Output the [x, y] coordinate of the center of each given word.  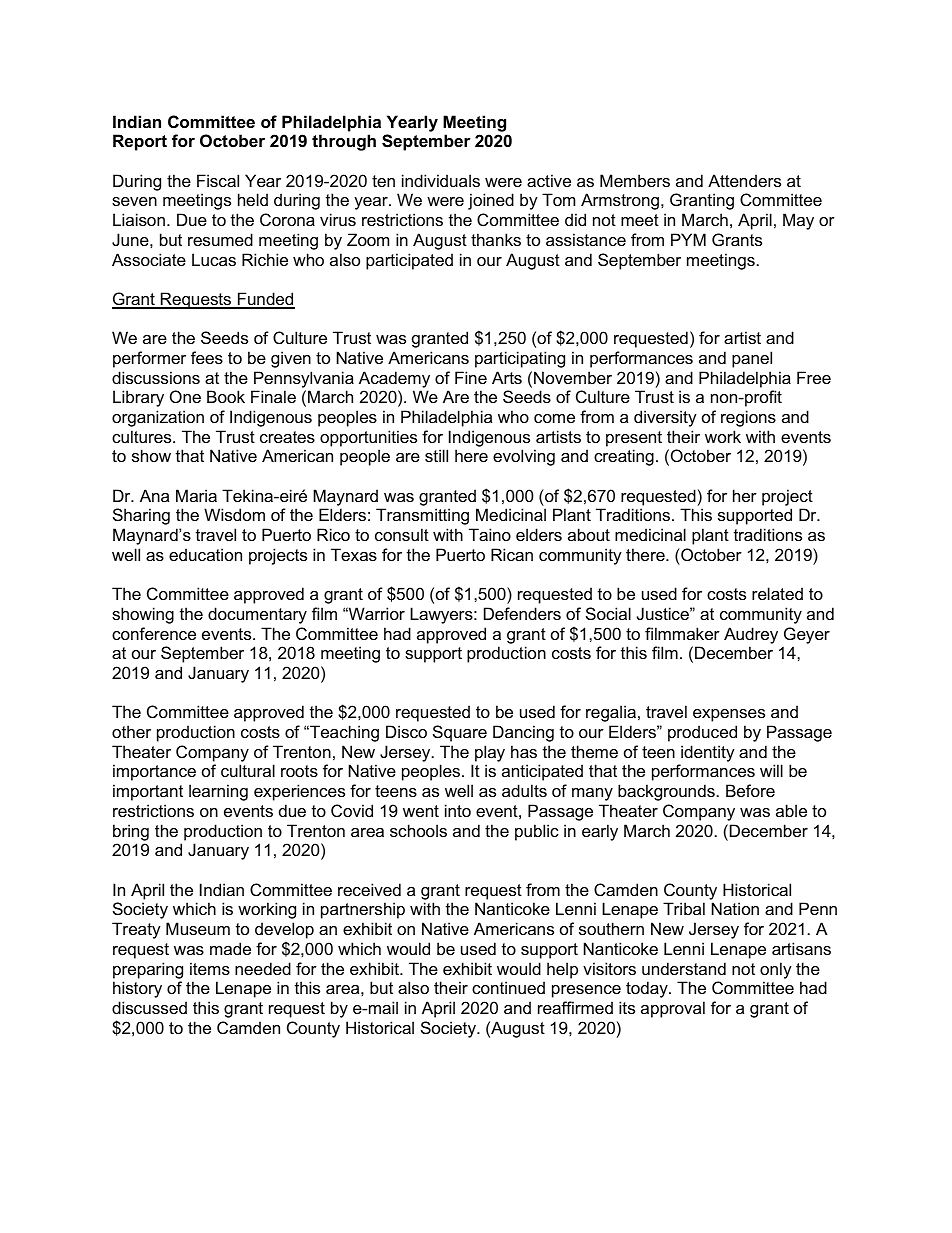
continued [508, 987]
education [205, 554]
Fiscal [218, 180]
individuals [441, 180]
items [210, 968]
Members [635, 180]
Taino [490, 534]
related [777, 593]
